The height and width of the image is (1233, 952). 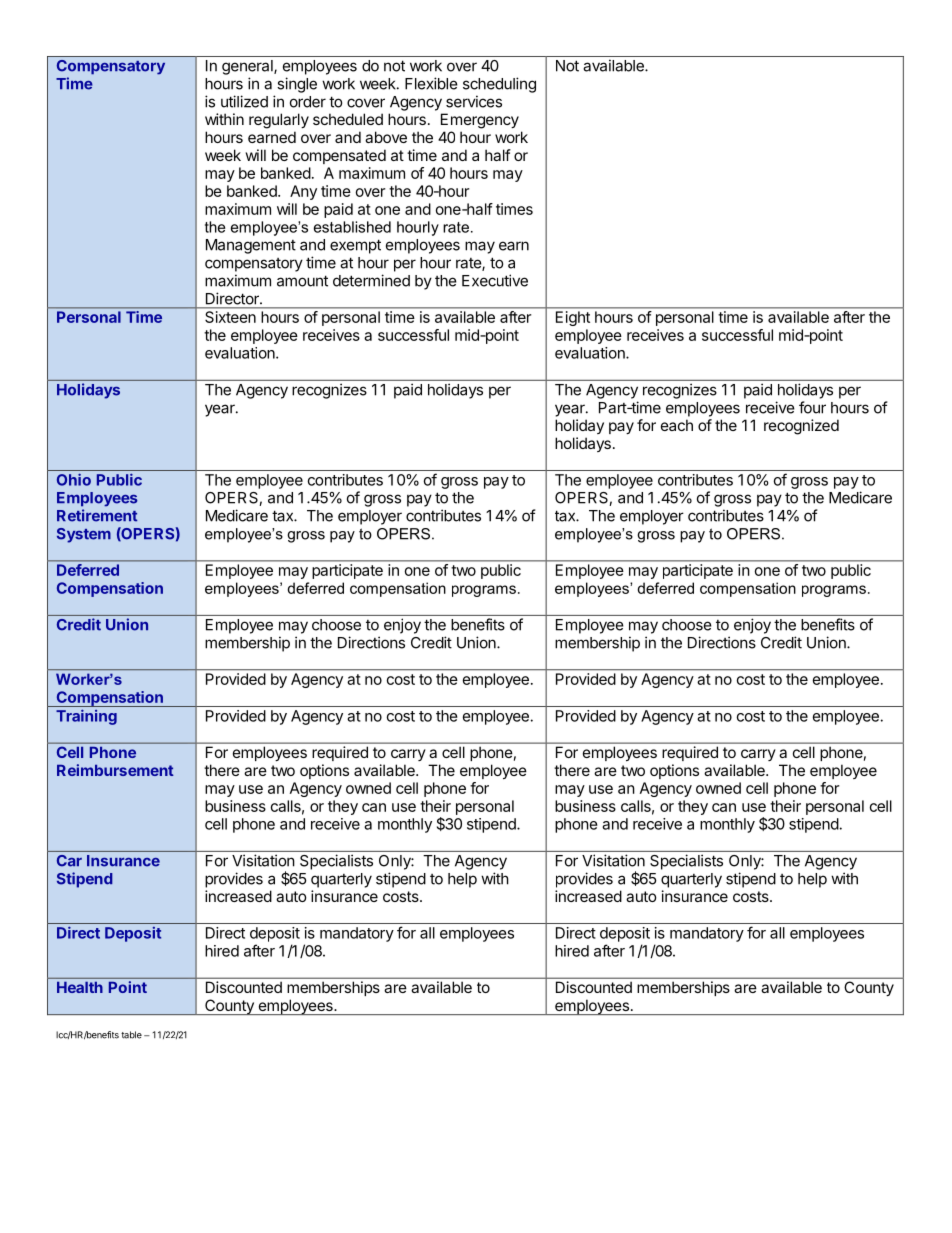 I want to click on table, so click(x=131, y=1035).
